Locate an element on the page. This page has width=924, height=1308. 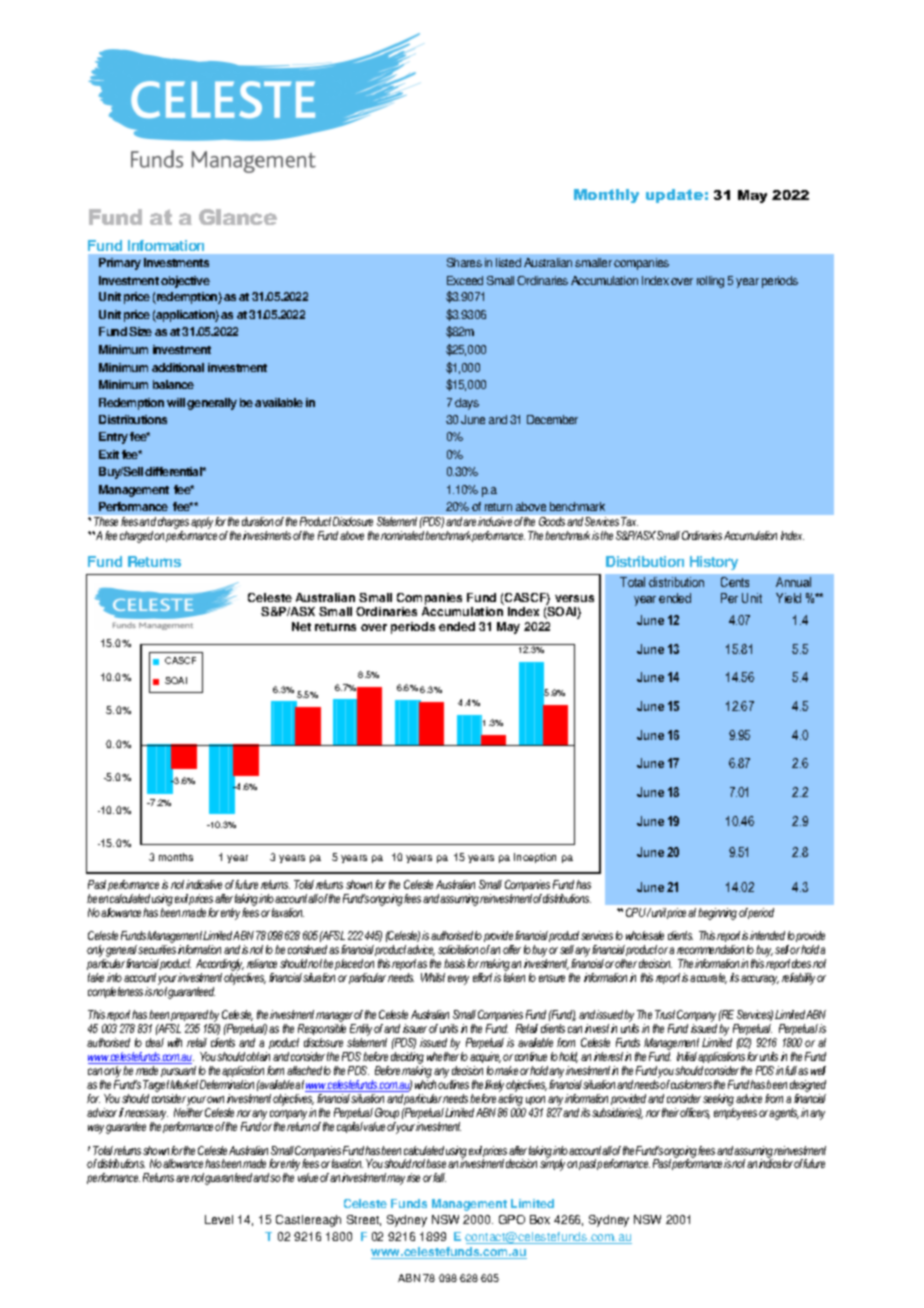
Level is located at coordinates (219, 1219).
